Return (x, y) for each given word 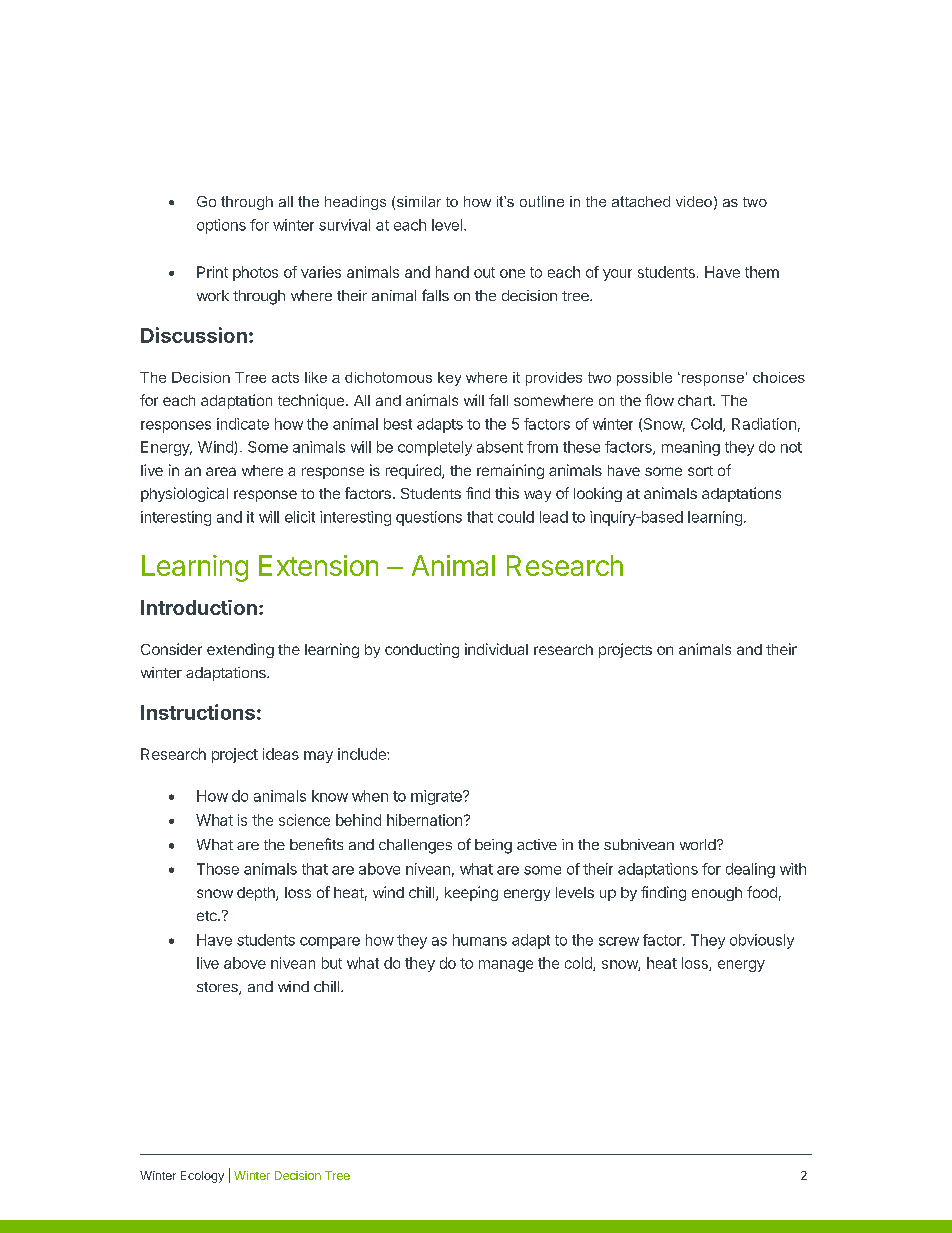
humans (480, 940)
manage (506, 966)
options (221, 226)
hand (452, 272)
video (694, 201)
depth (257, 894)
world (698, 844)
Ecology (202, 1177)
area (221, 471)
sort (700, 471)
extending (240, 650)
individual (496, 649)
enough (717, 894)
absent (500, 447)
